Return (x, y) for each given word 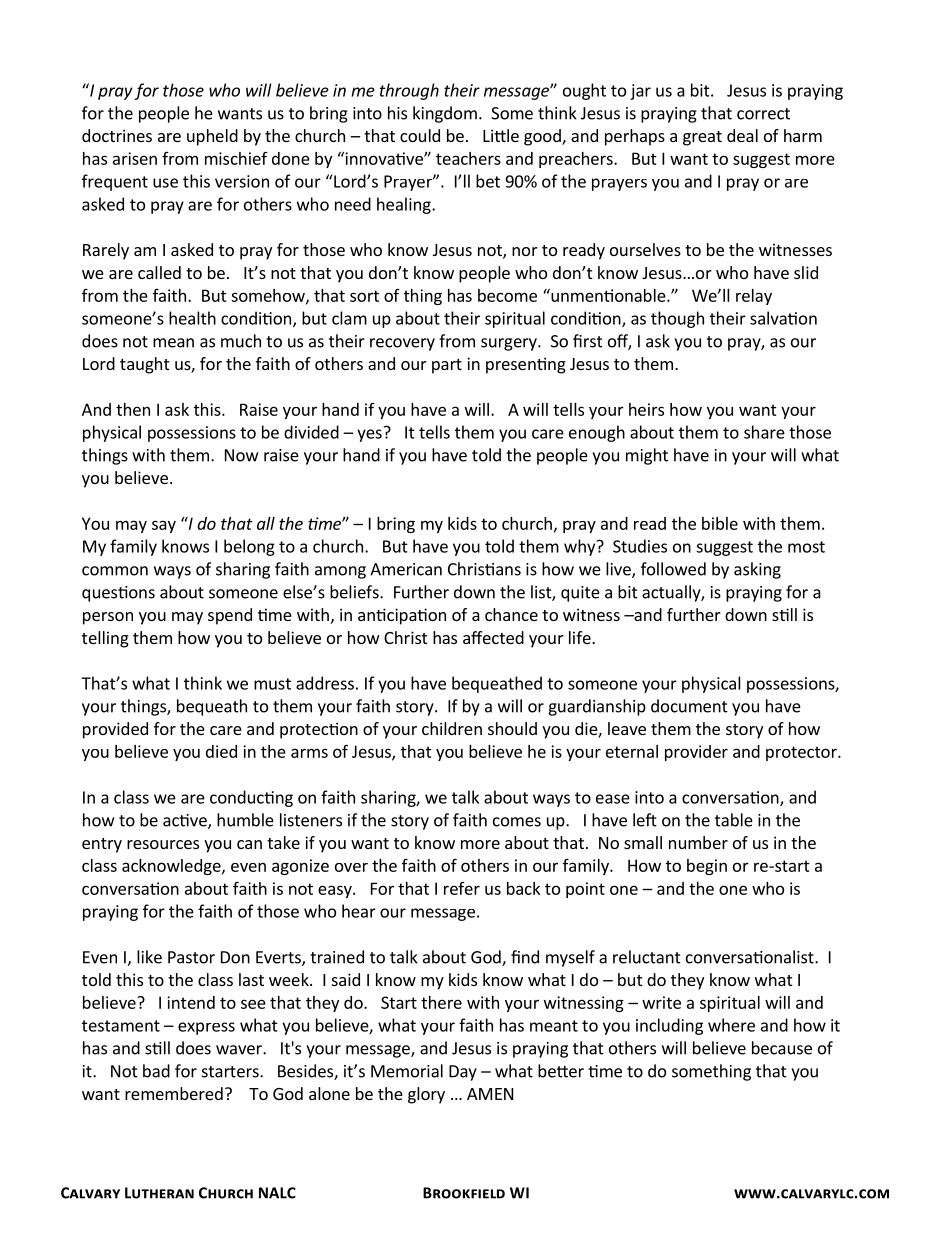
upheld (212, 137)
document (689, 706)
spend (230, 616)
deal (742, 135)
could (420, 135)
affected (493, 637)
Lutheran (159, 1193)
